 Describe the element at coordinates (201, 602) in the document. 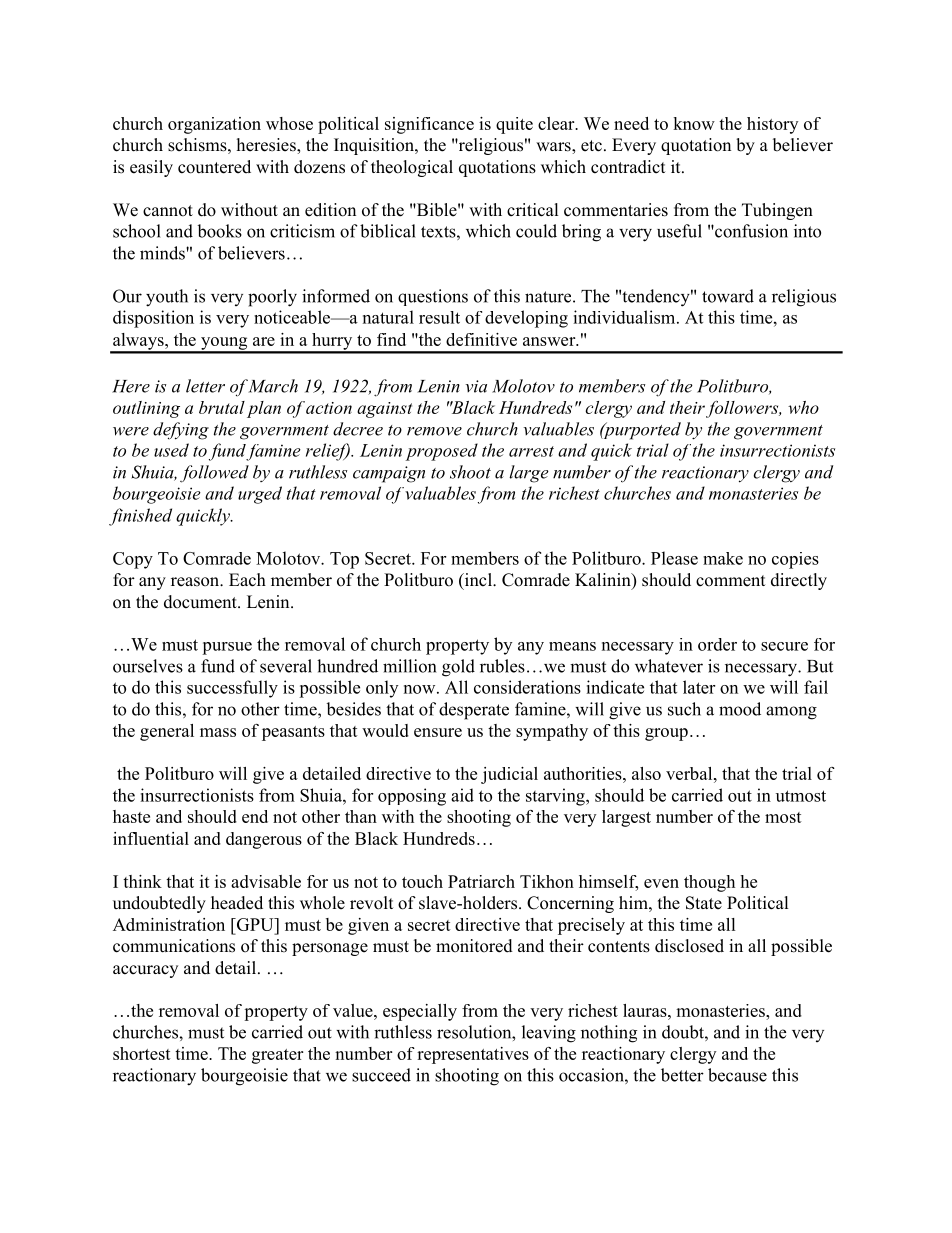

I see `document` at that location.
